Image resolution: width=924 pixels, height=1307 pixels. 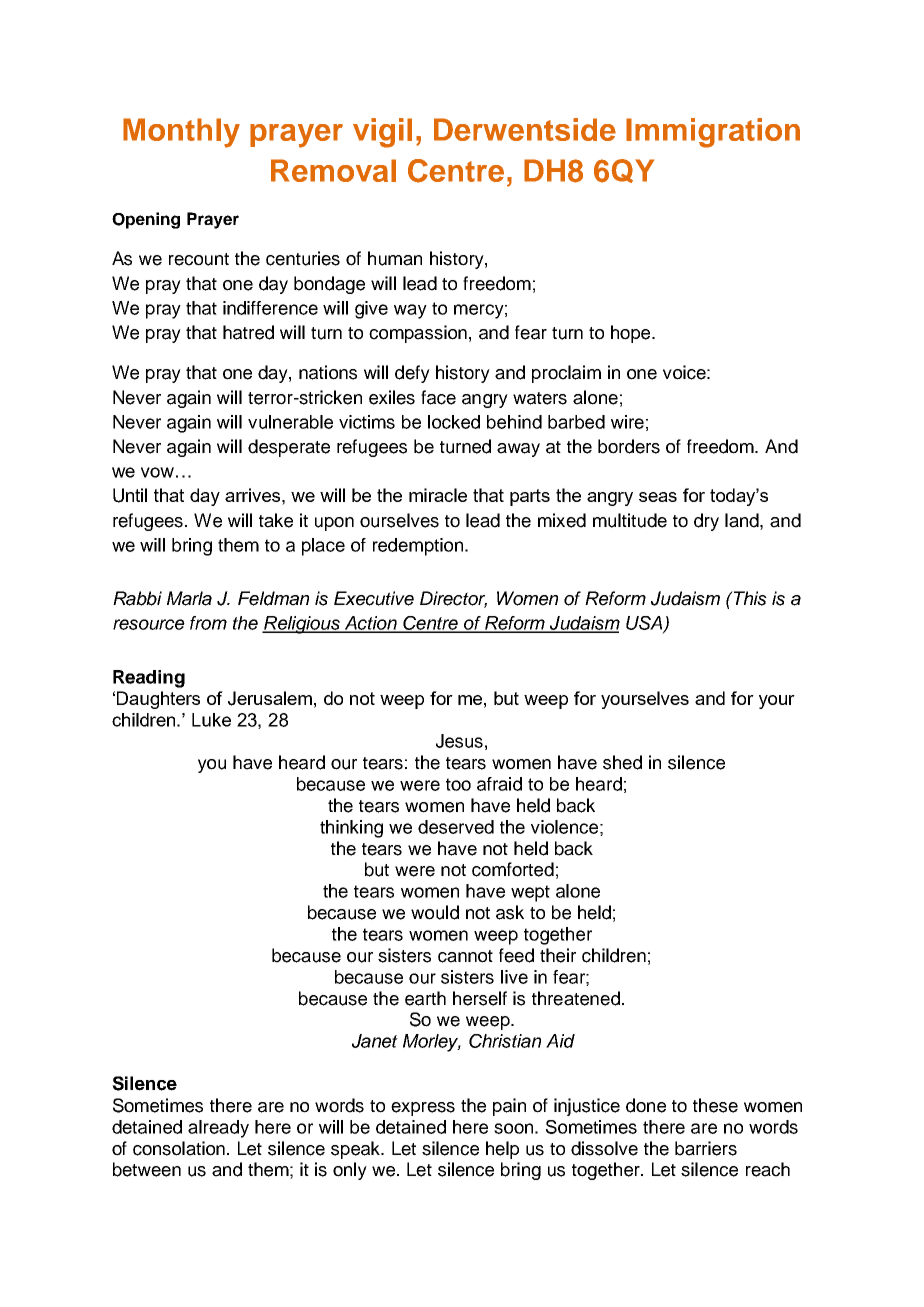 I want to click on Immigration, so click(x=713, y=133).
